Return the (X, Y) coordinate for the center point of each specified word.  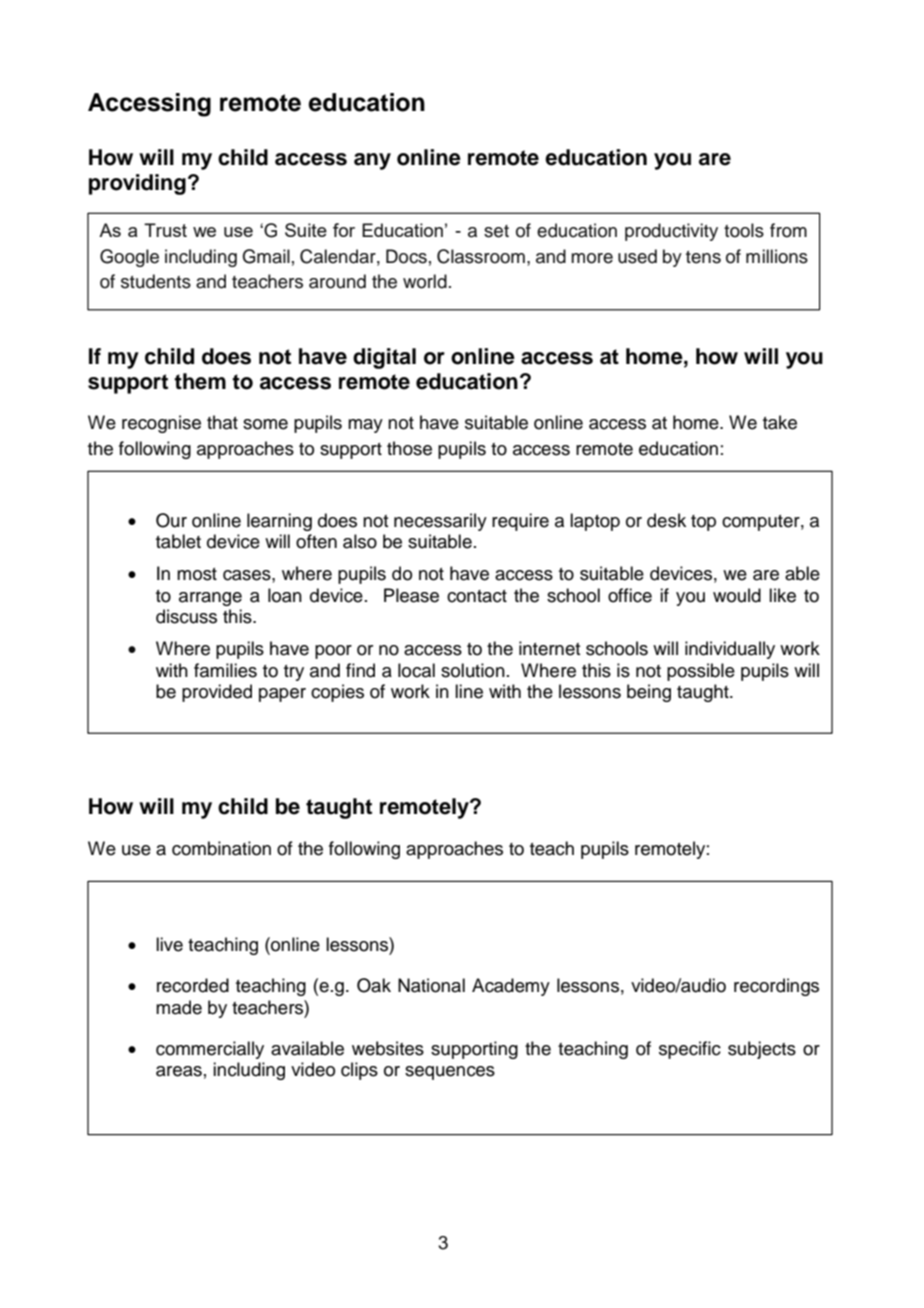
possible (701, 672)
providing (137, 184)
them (200, 381)
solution (473, 670)
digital (384, 358)
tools (744, 230)
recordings (776, 987)
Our (171, 520)
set (496, 231)
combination (221, 848)
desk (666, 520)
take (780, 422)
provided (217, 693)
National (431, 985)
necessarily (440, 522)
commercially (210, 1050)
